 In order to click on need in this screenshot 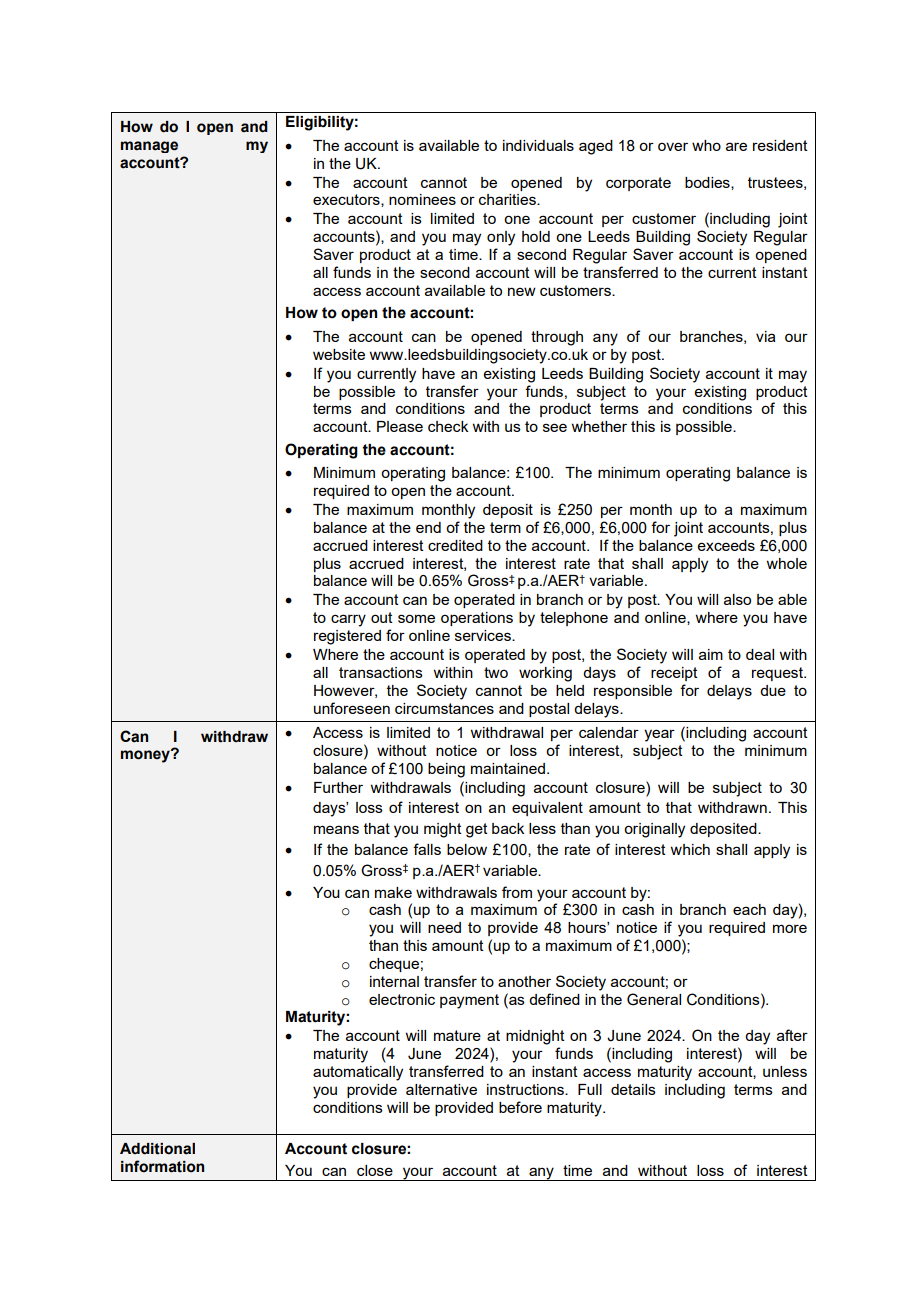, I will do `click(444, 927)`.
